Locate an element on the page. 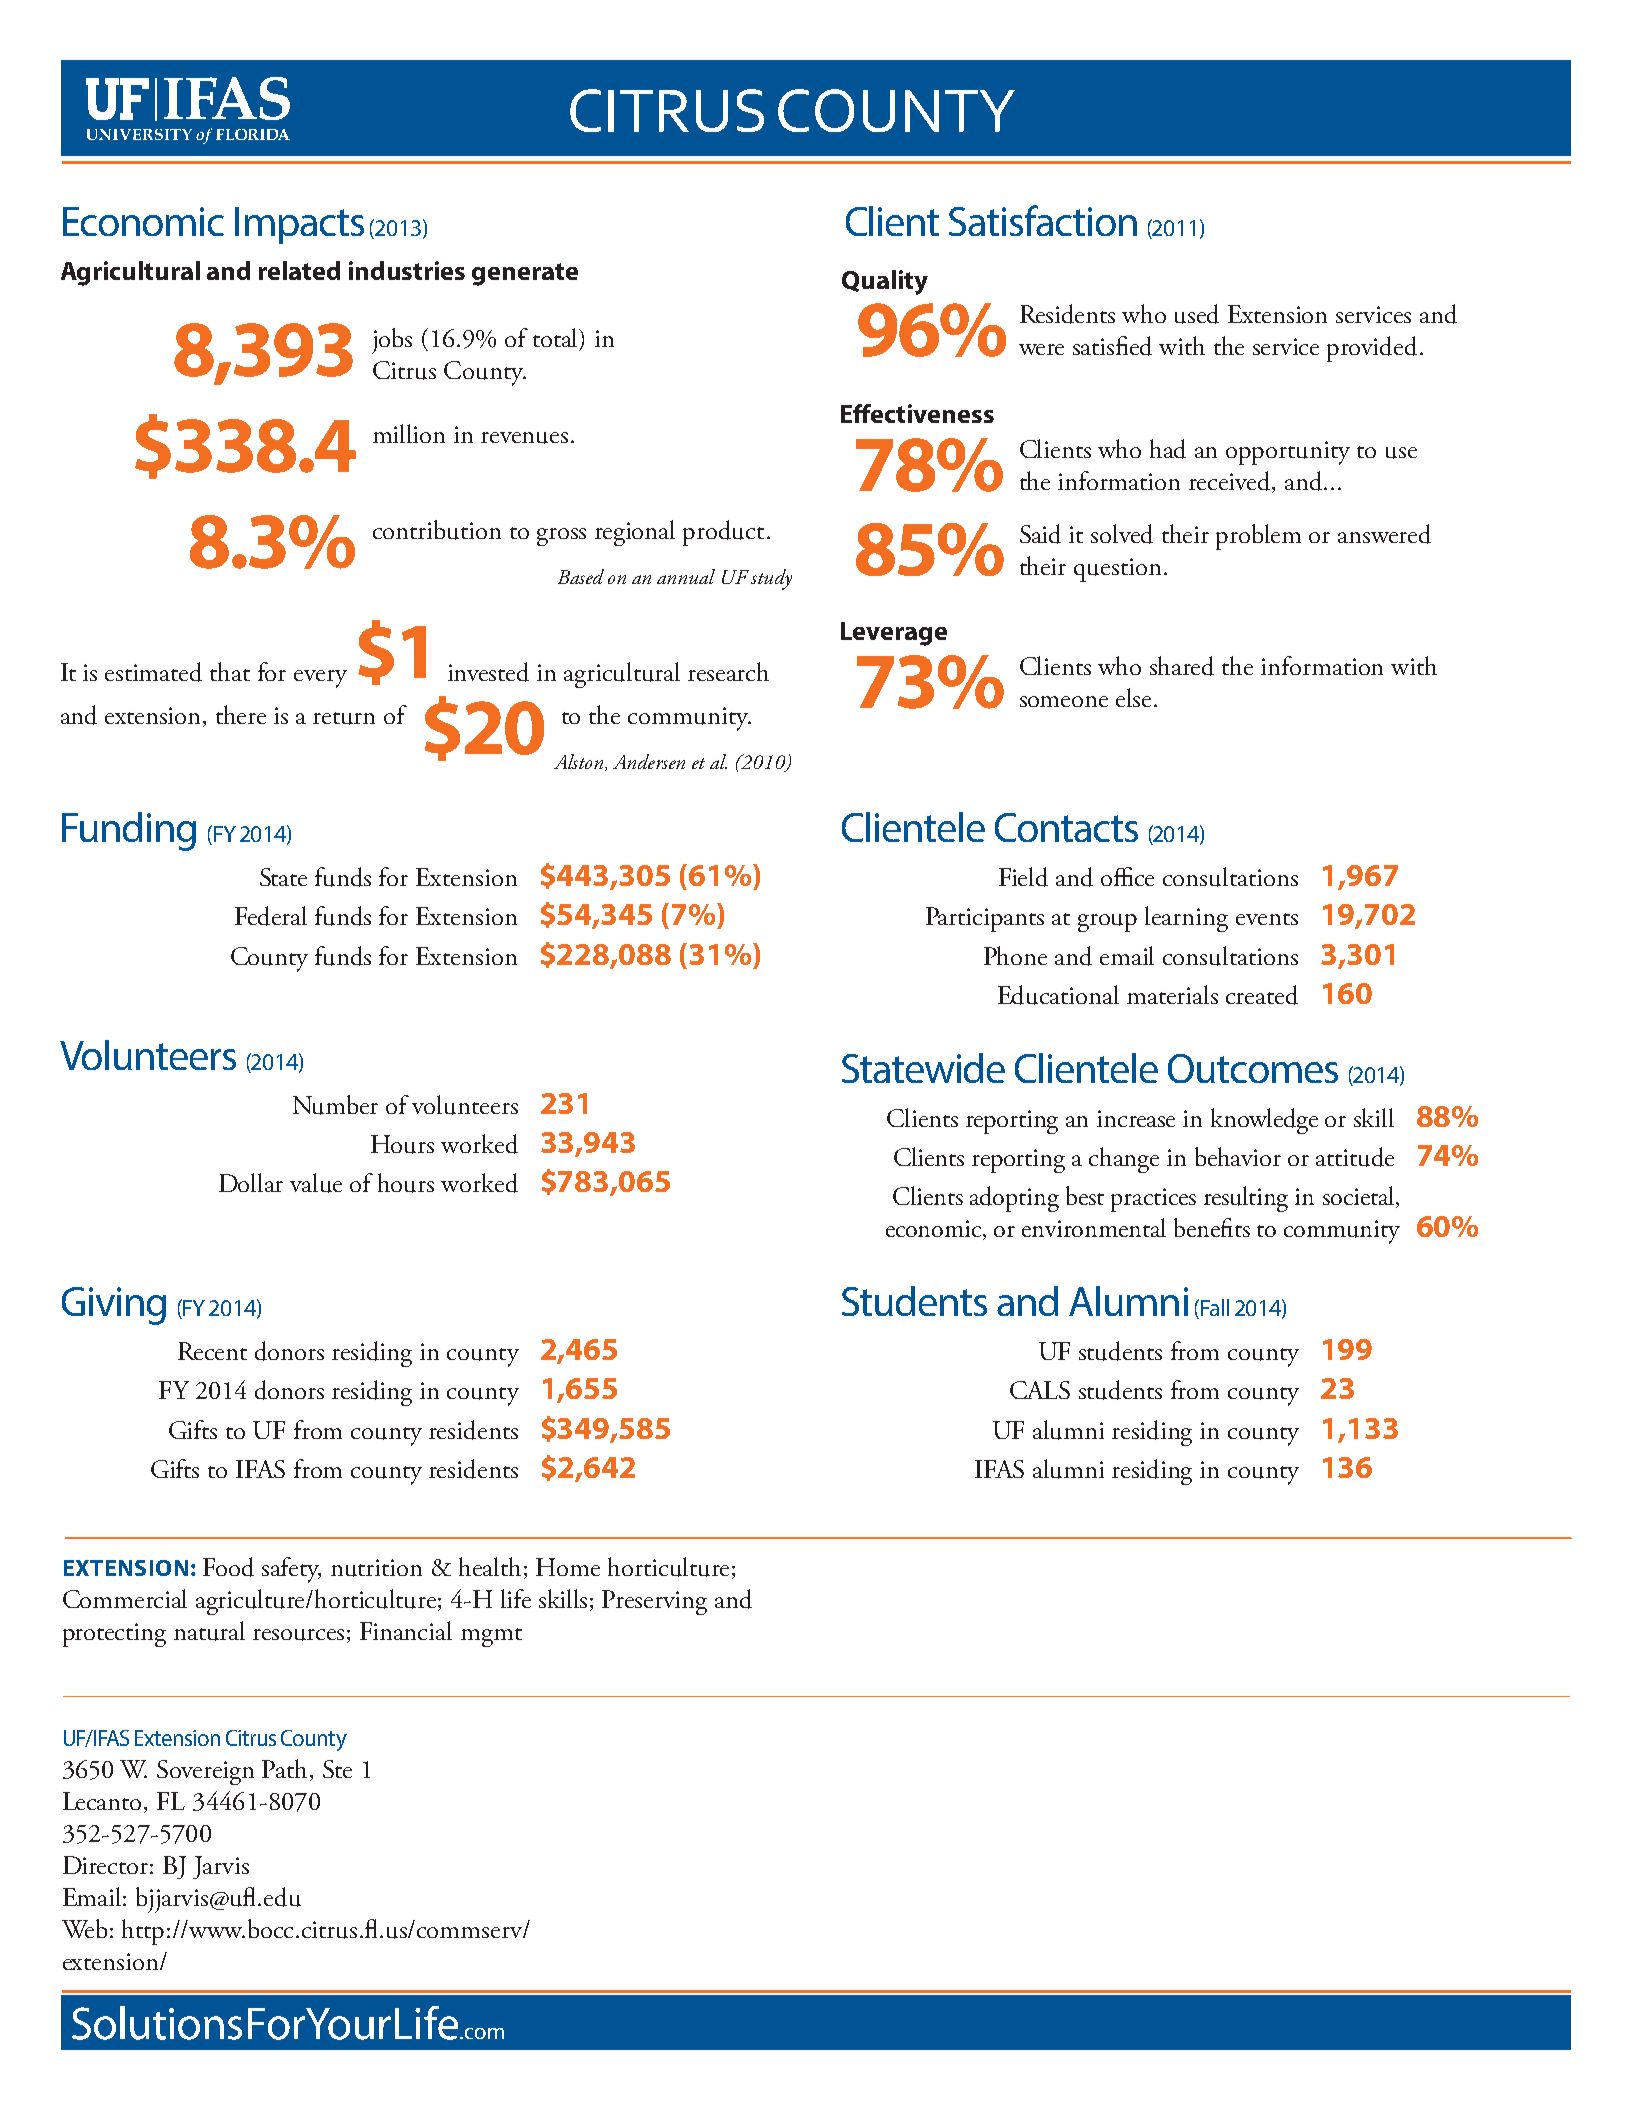 The width and height of the image is (1631, 2110). Sovereign is located at coordinates (205, 1772).
